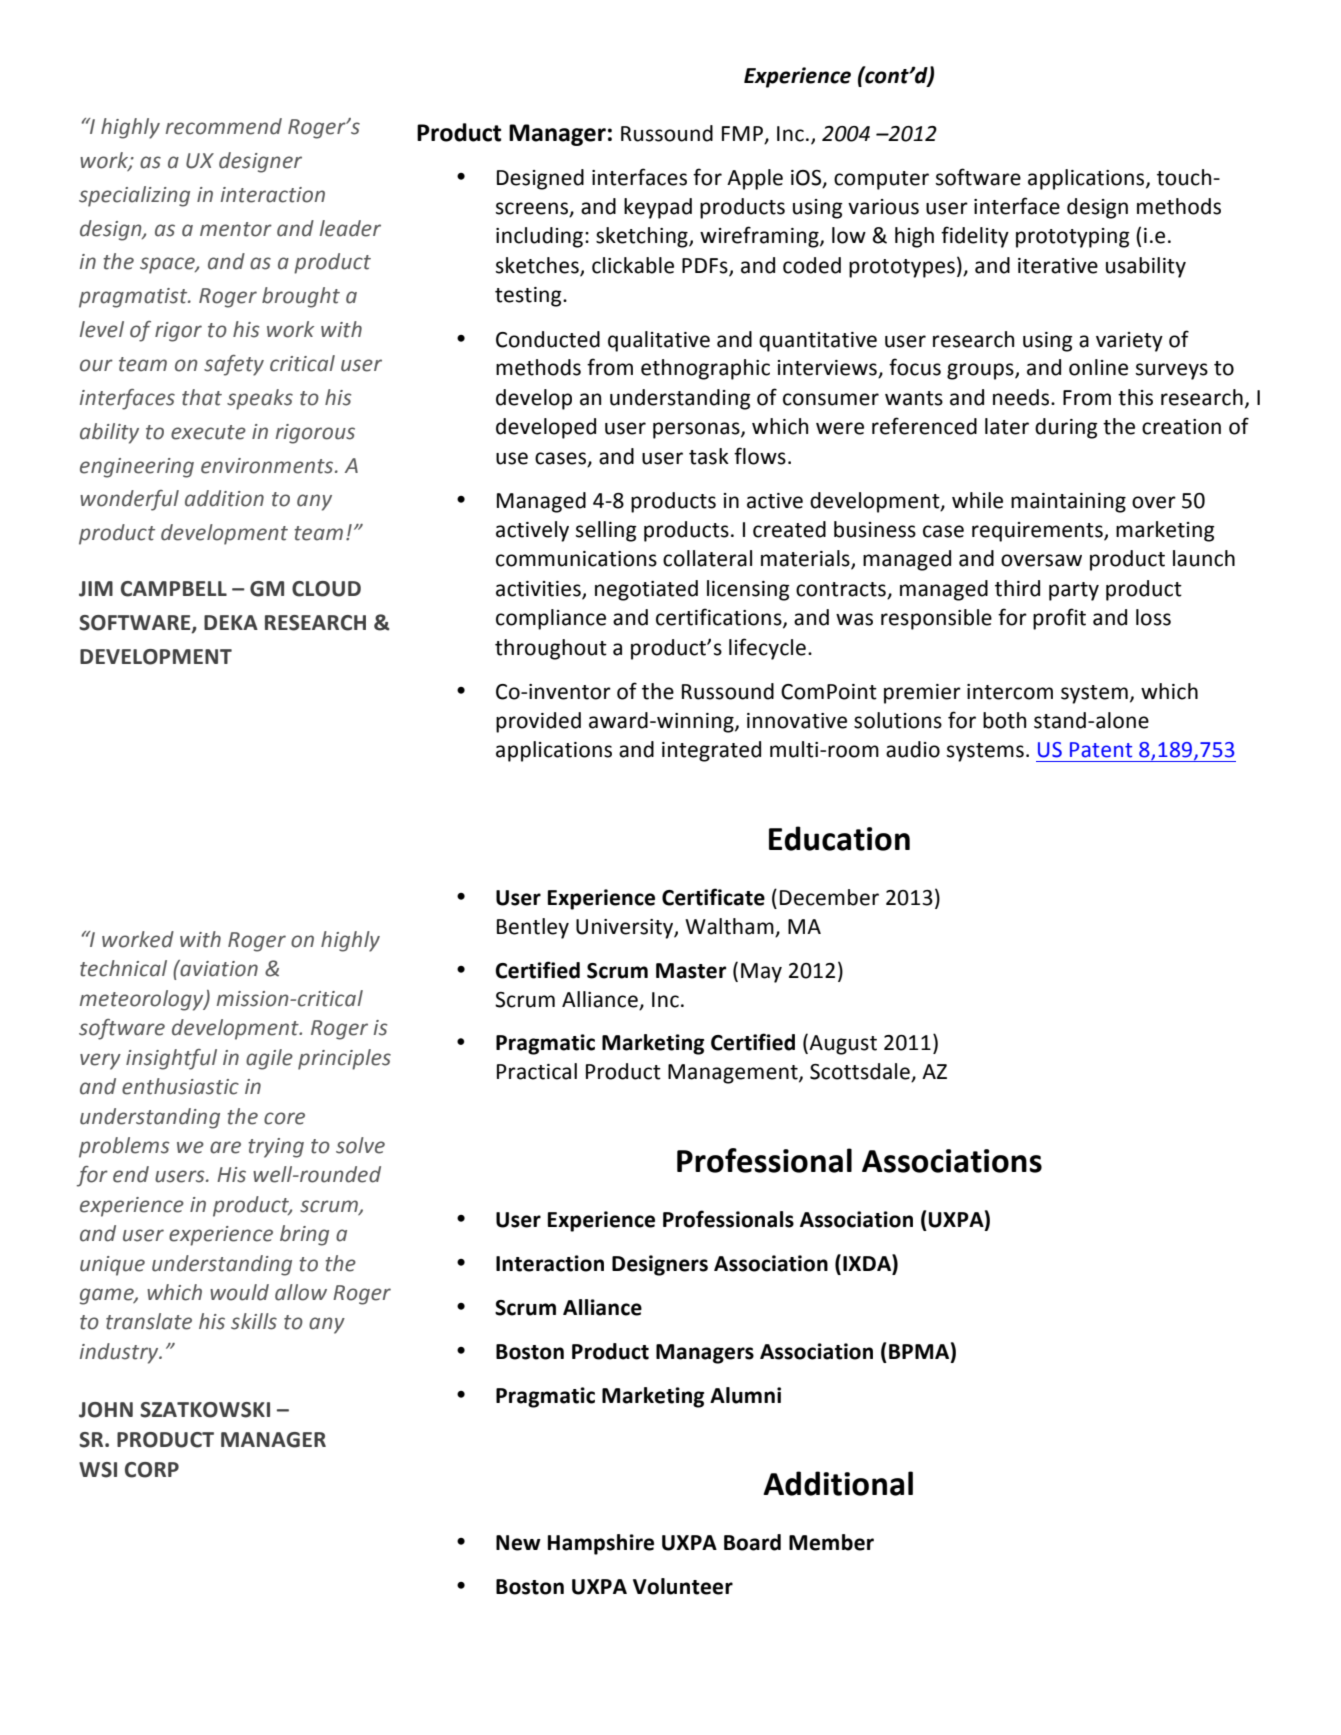 This image has height=1735, width=1341. I want to click on CAMPBELL, so click(174, 589).
